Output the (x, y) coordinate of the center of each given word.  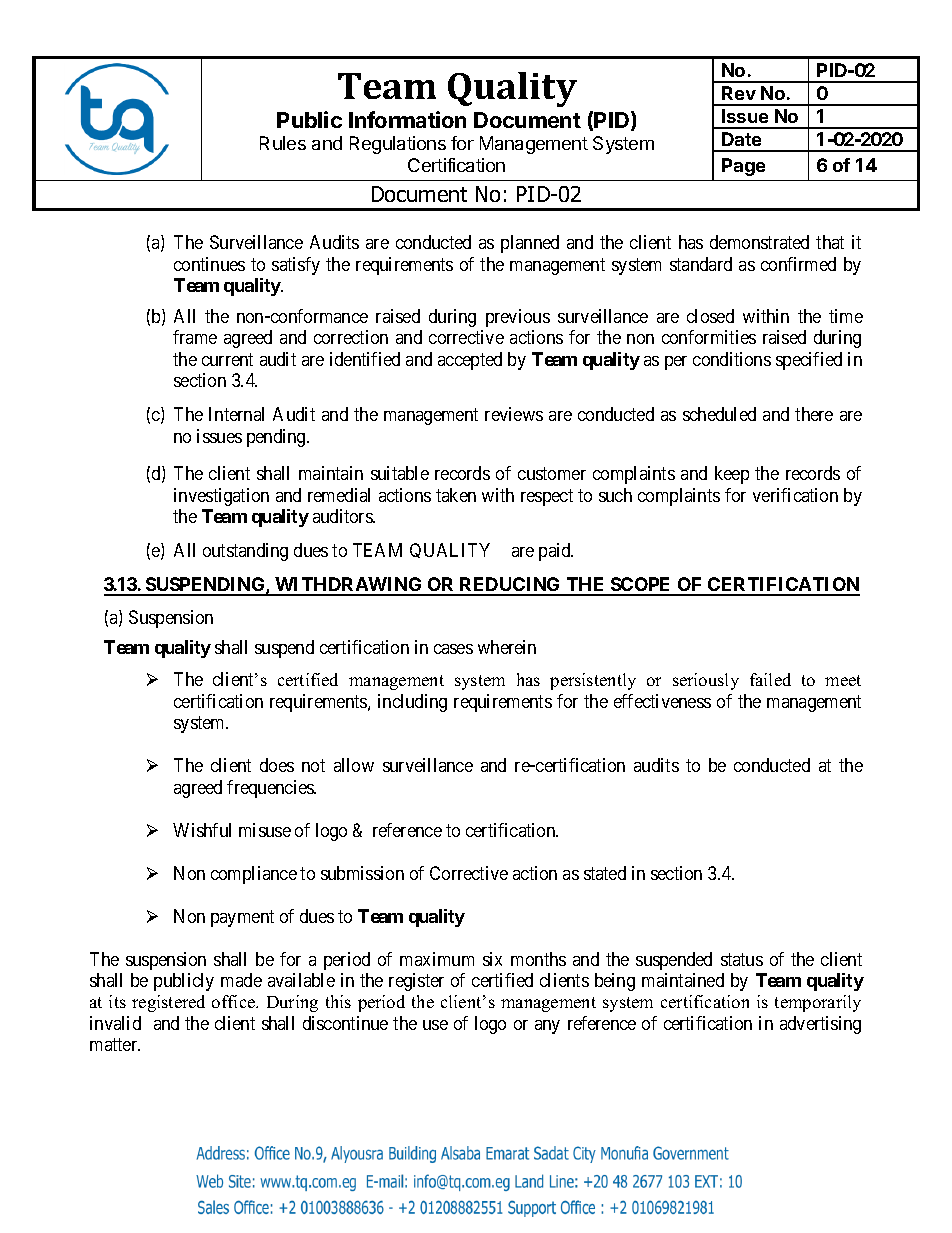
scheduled (719, 414)
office (234, 1001)
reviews (514, 414)
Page (743, 167)
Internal (236, 414)
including (412, 703)
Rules (283, 143)
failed (770, 679)
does (277, 765)
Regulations (398, 145)
